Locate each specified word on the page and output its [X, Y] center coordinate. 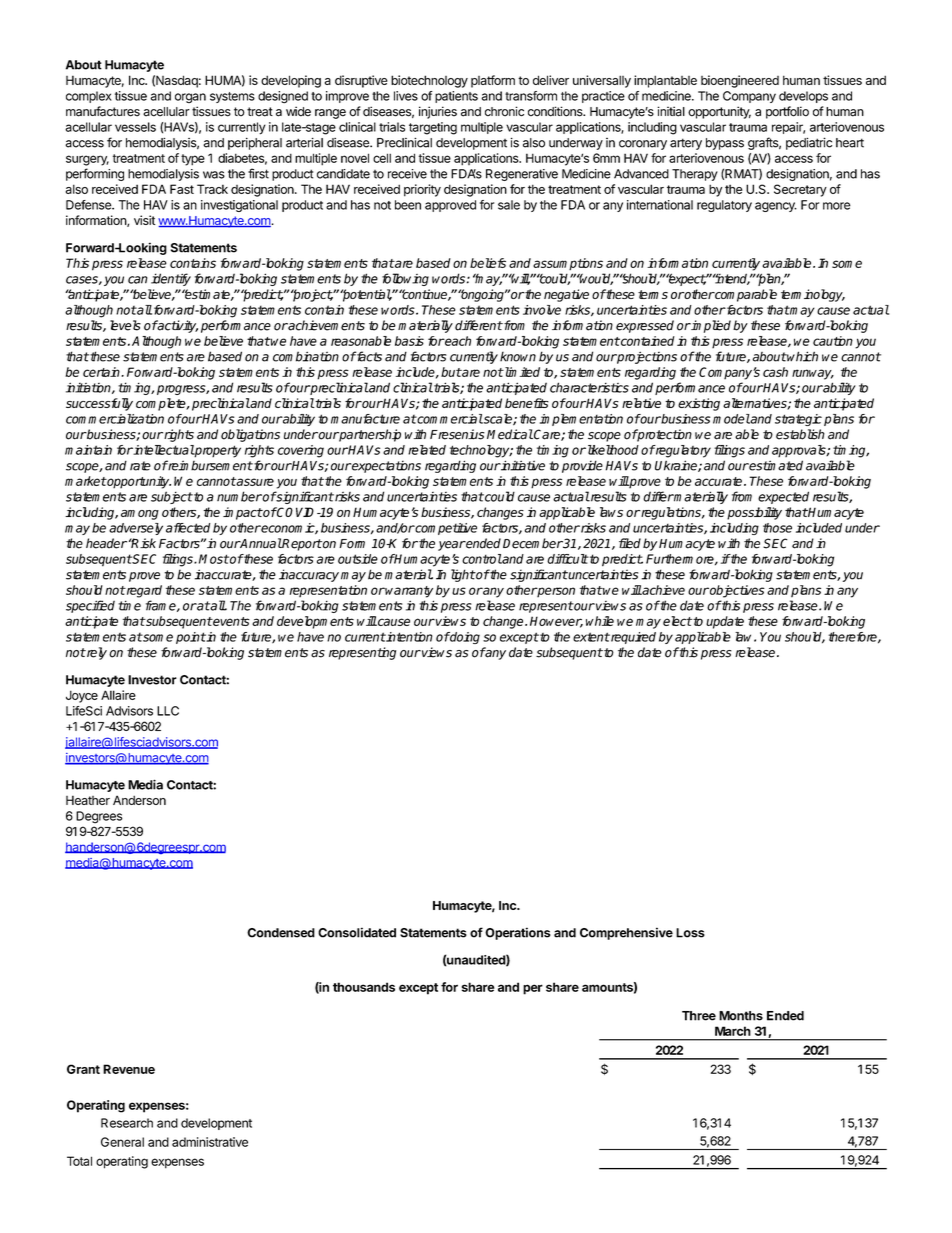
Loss [690, 933]
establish [800, 434]
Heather [88, 800]
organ [190, 98]
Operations [518, 933]
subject [172, 497]
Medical [510, 434]
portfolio [787, 112]
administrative [210, 1142]
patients [456, 97]
